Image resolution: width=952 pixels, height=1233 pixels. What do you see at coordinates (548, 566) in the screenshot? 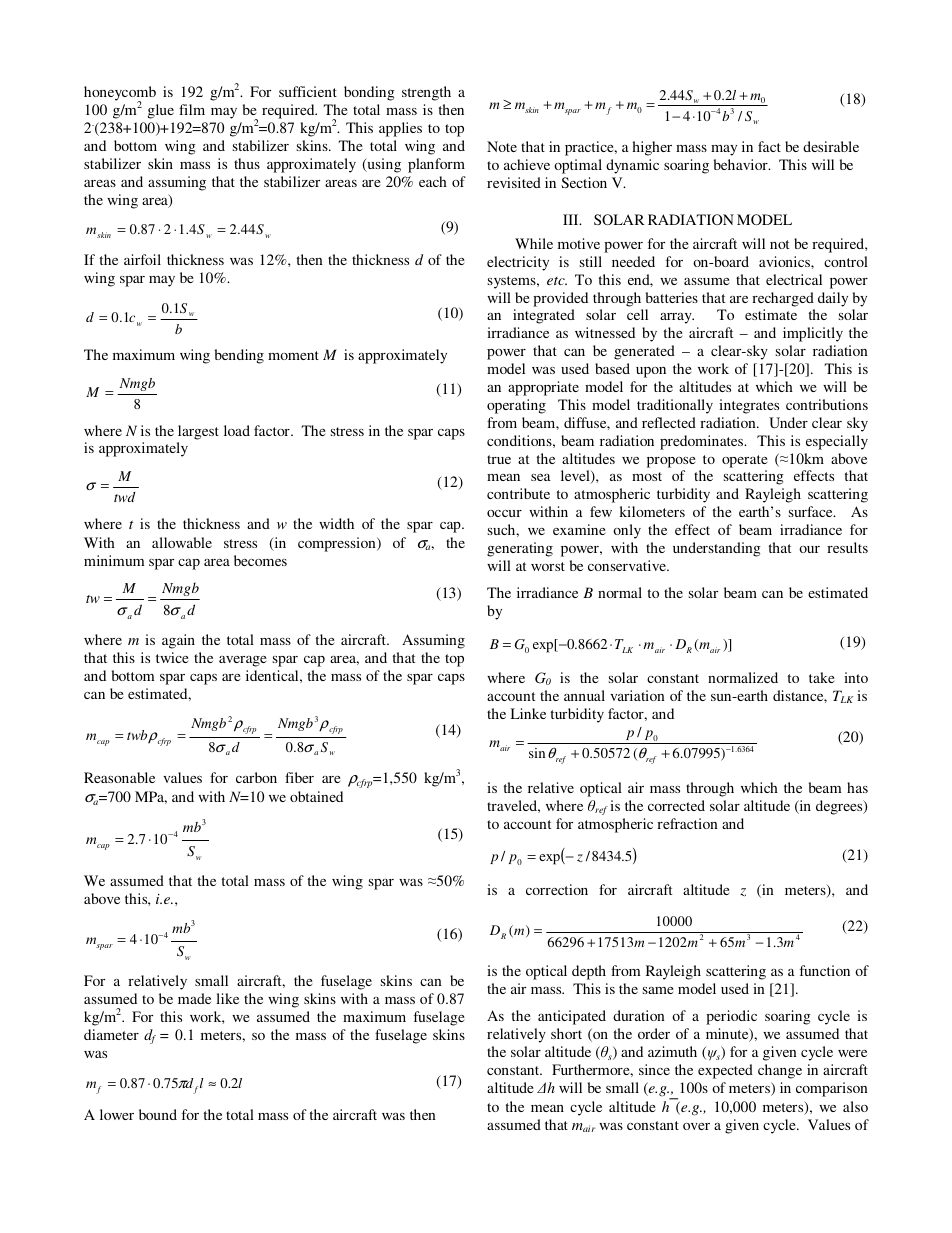
I see `worst` at bounding box center [548, 566].
